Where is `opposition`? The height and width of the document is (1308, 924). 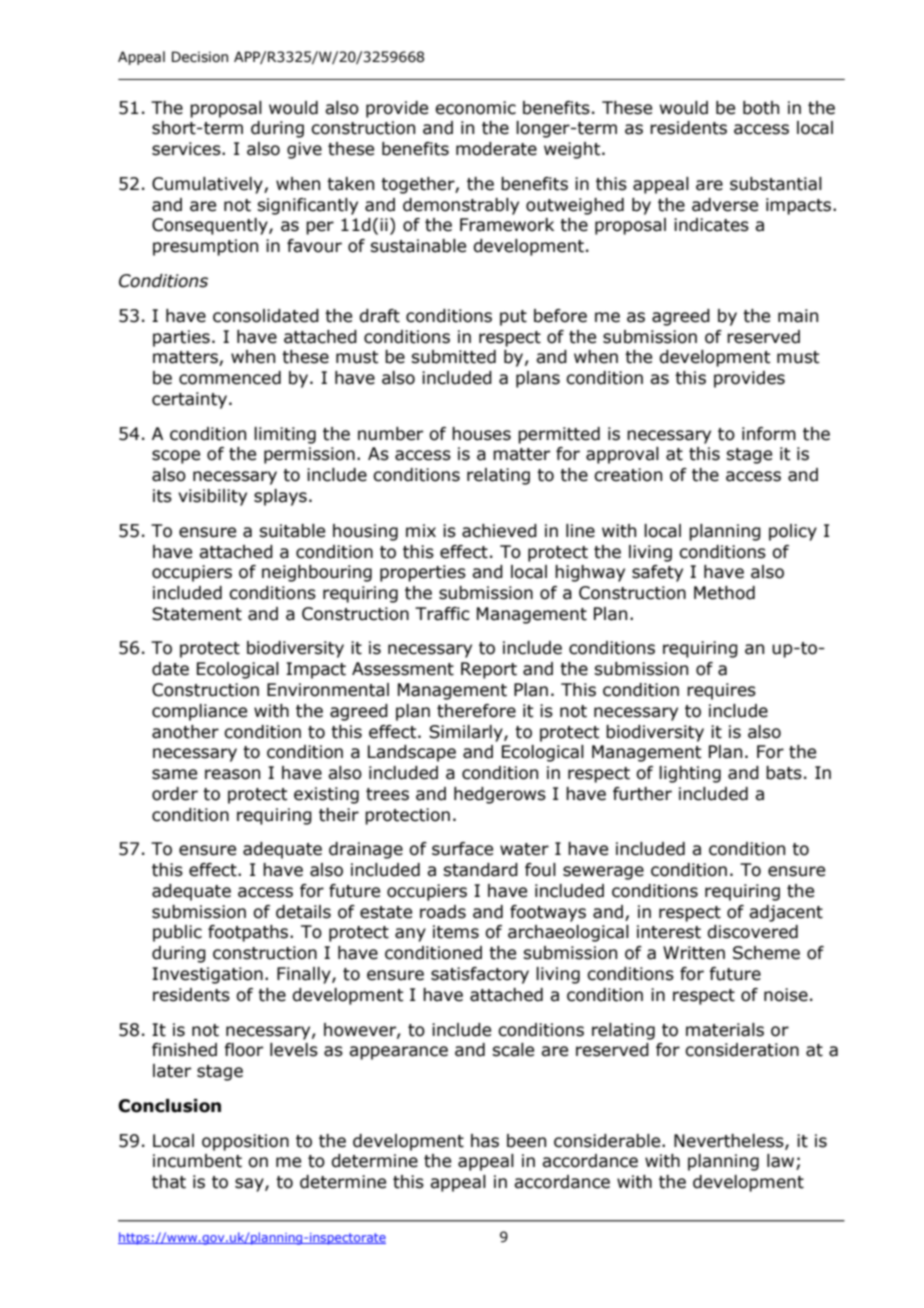 opposition is located at coordinates (245, 1142).
